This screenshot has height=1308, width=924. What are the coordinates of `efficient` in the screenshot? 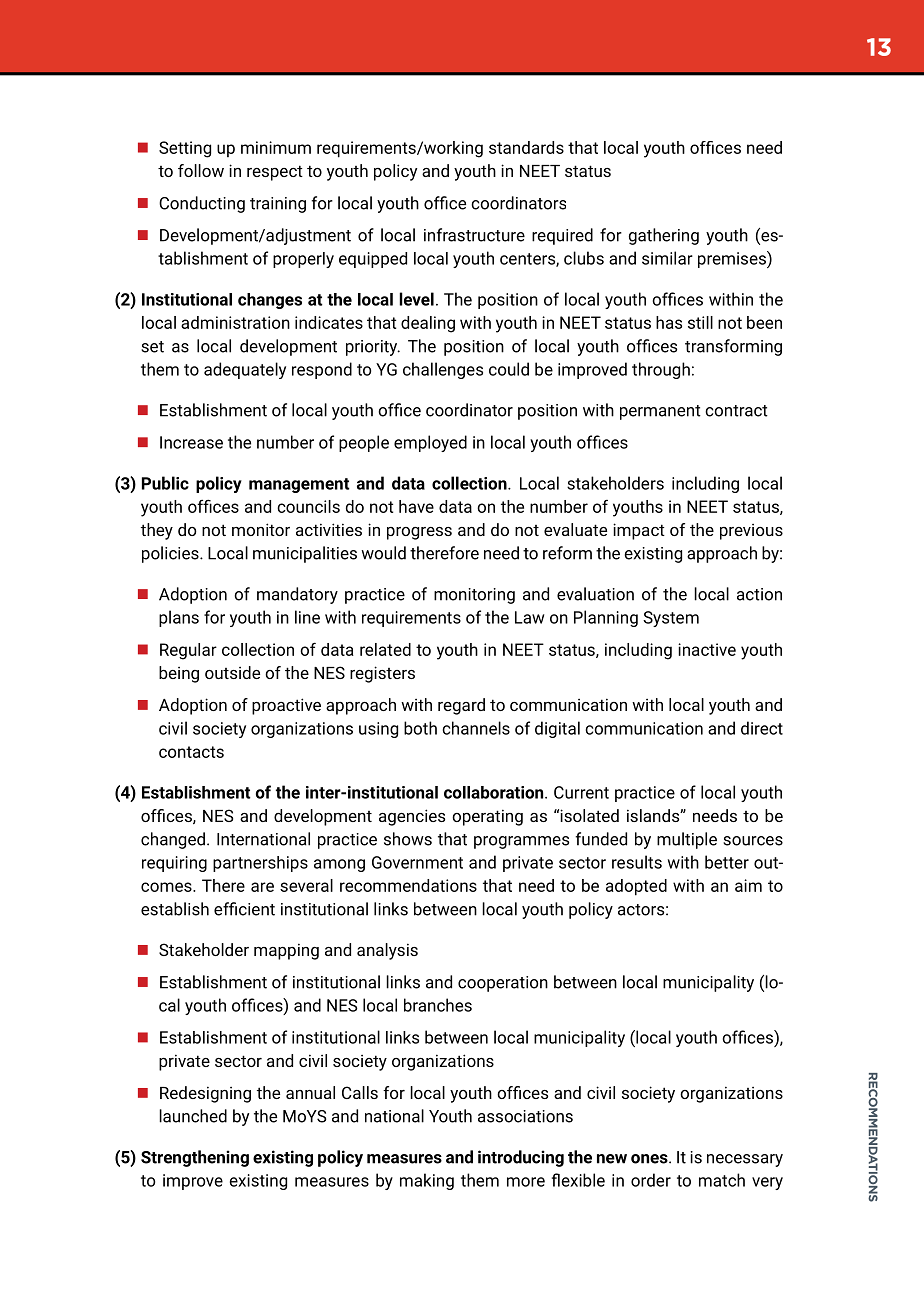 It's located at (244, 909).
